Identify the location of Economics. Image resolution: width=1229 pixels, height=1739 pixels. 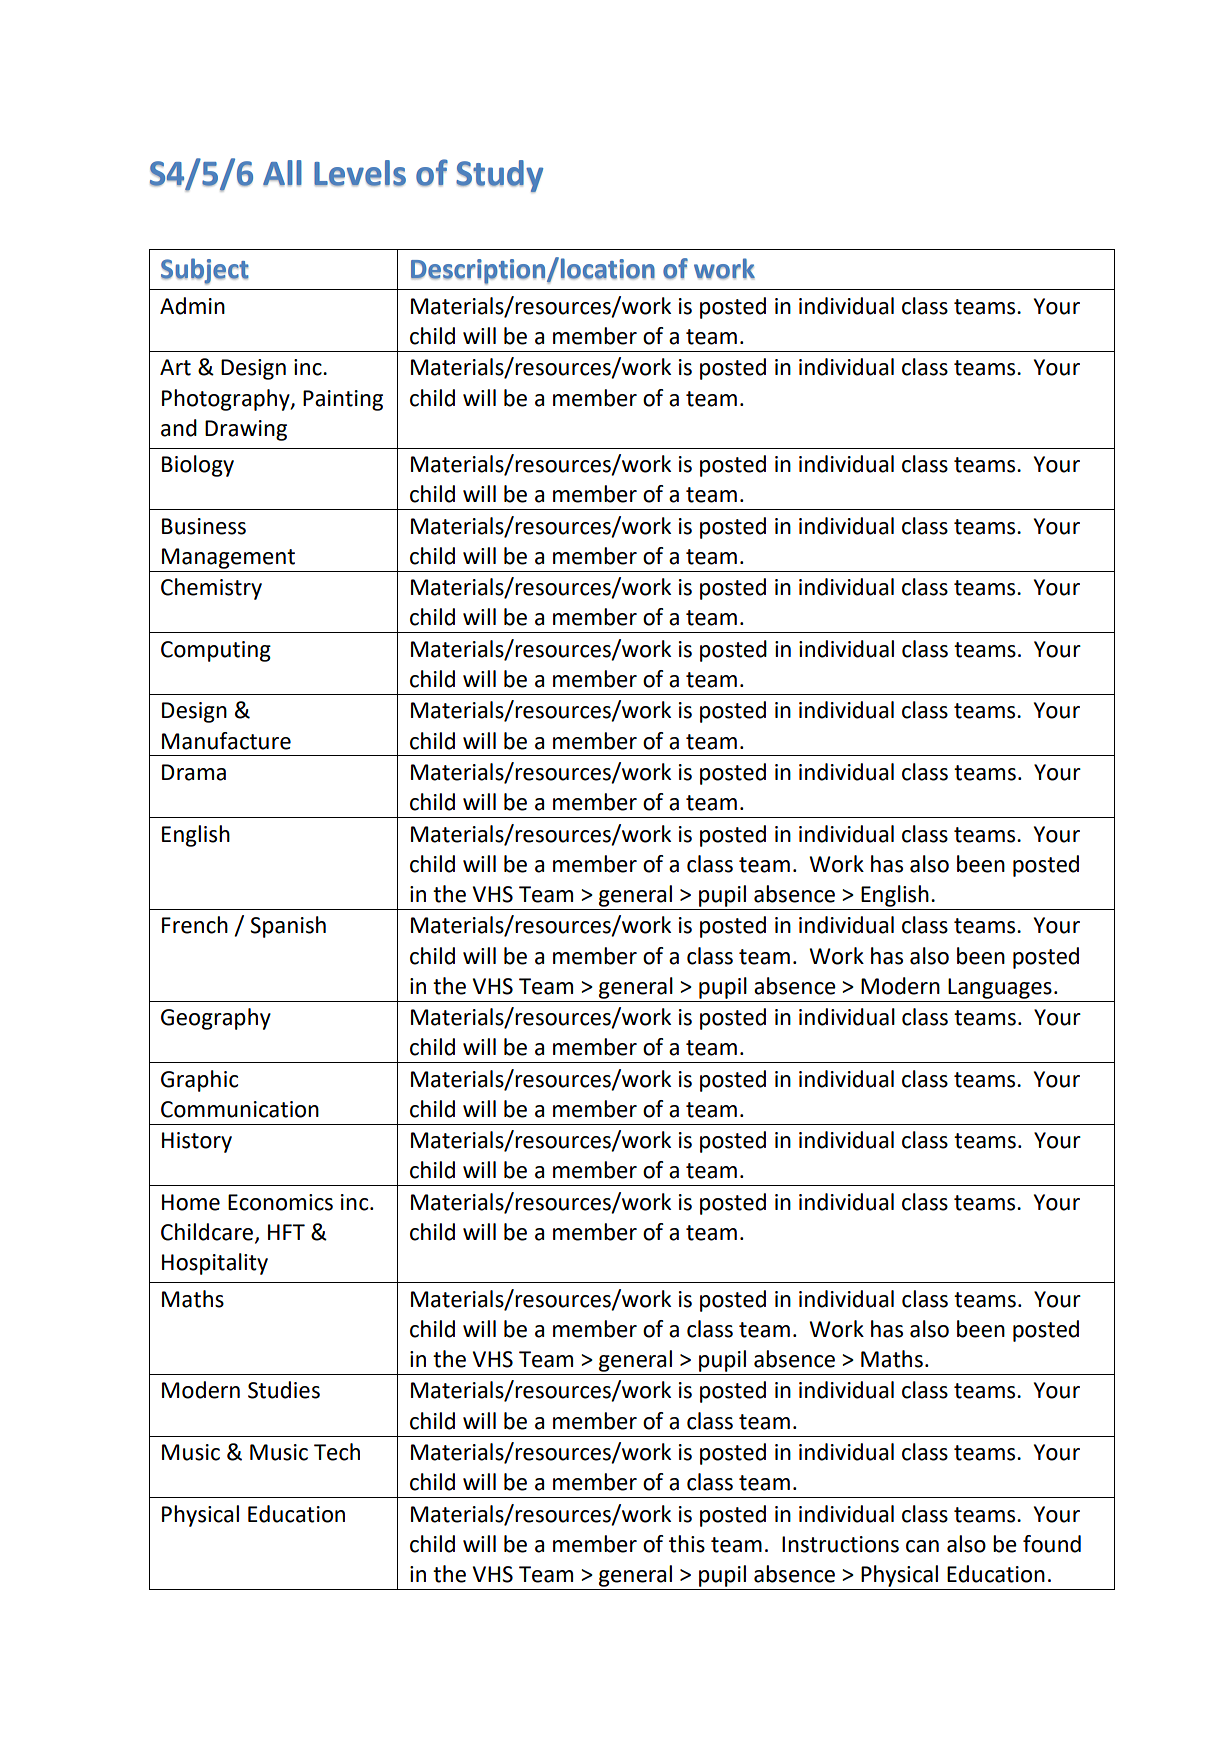
(280, 1202).
